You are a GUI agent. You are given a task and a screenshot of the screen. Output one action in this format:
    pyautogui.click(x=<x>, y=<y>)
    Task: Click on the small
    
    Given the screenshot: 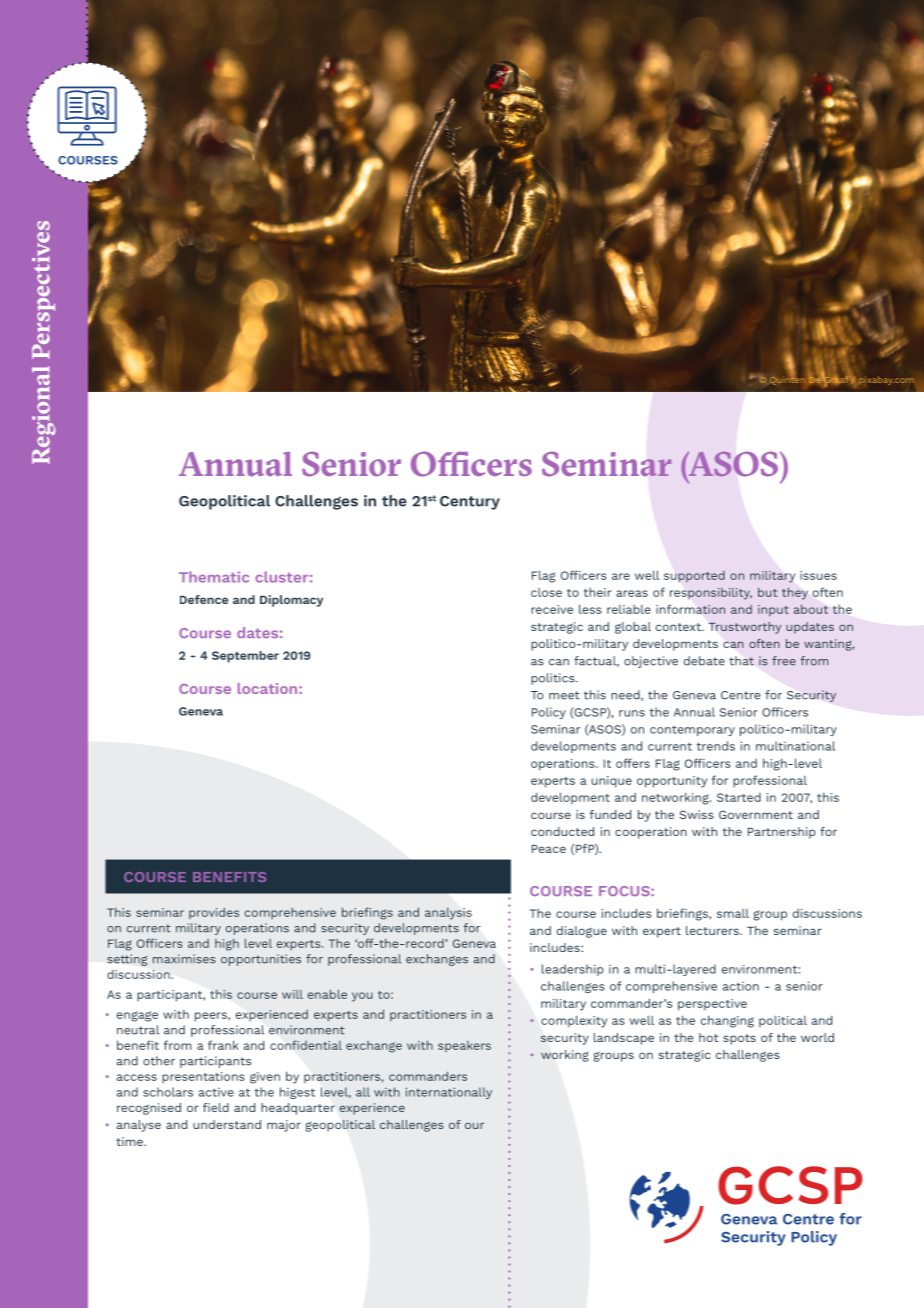 What is the action you would take?
    pyautogui.click(x=733, y=913)
